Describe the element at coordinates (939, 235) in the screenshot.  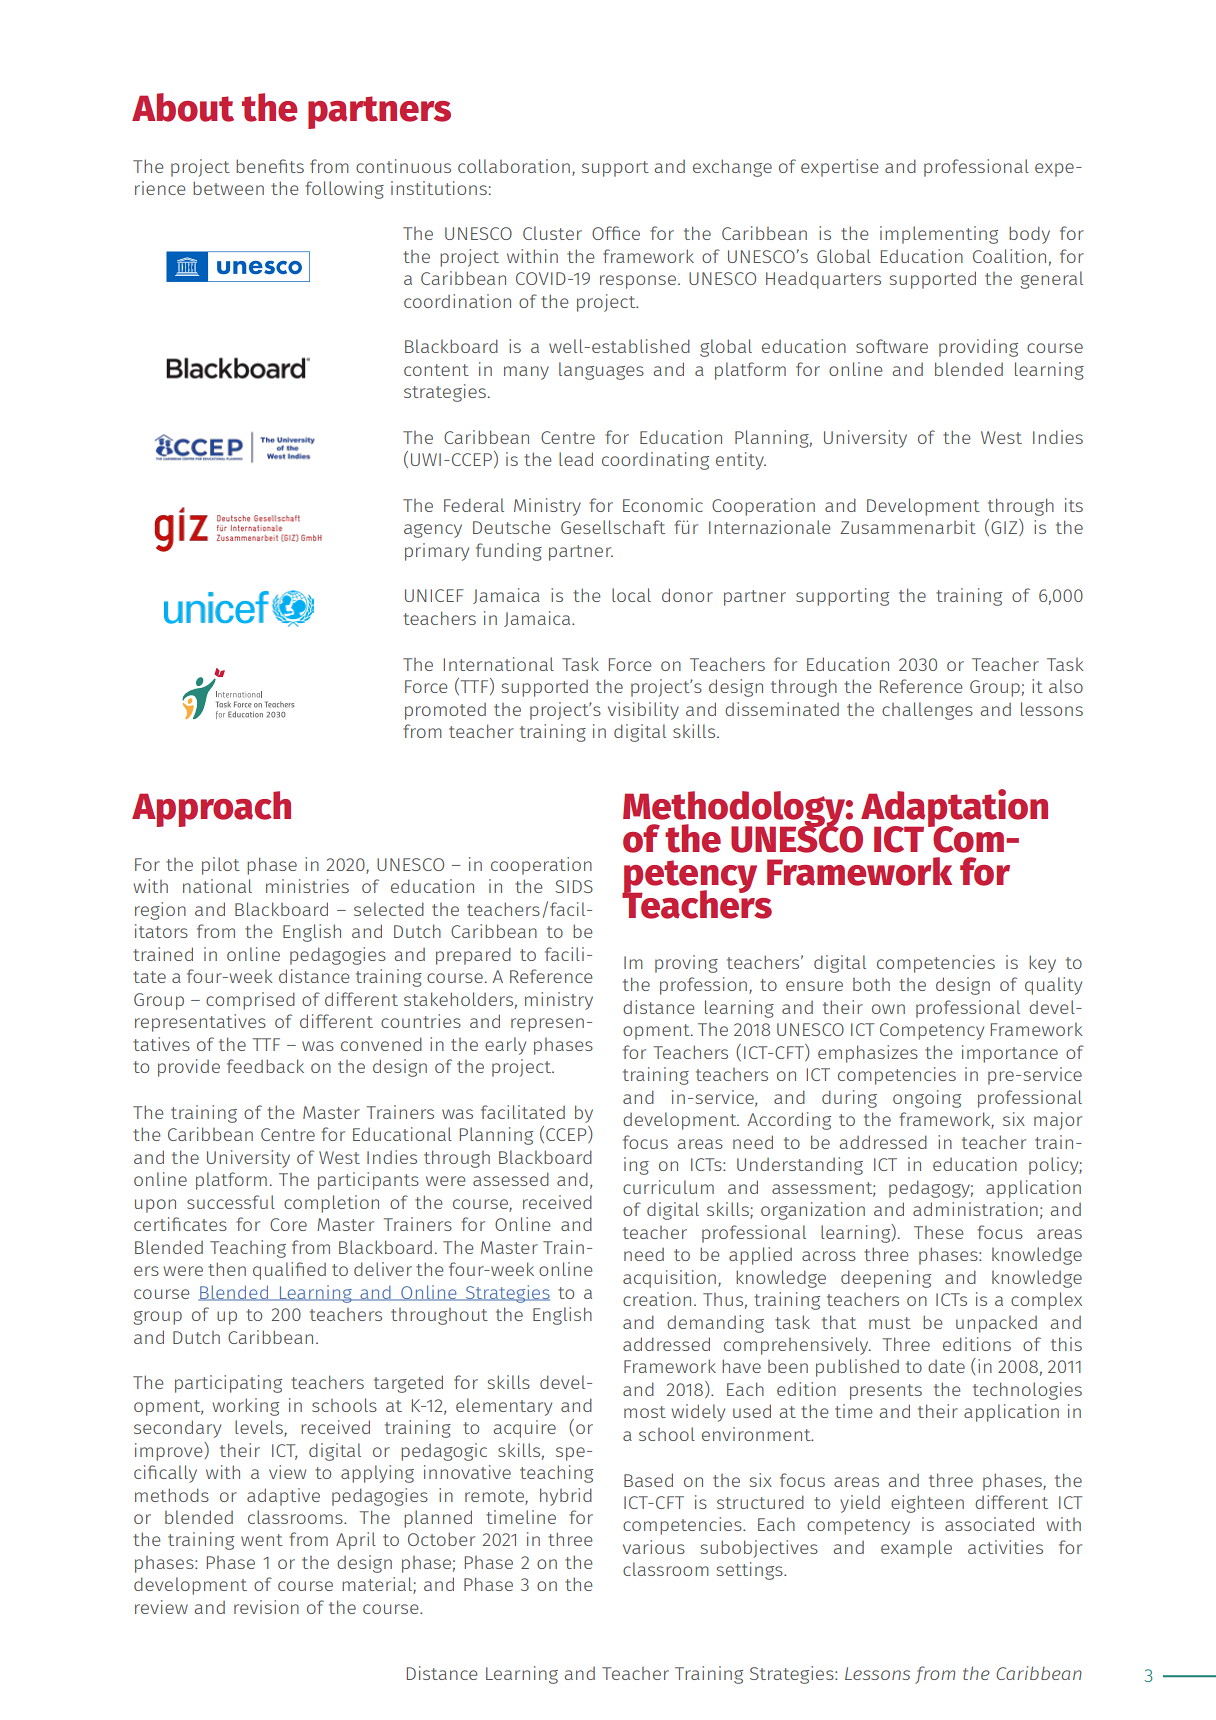
I see `implementing` at that location.
